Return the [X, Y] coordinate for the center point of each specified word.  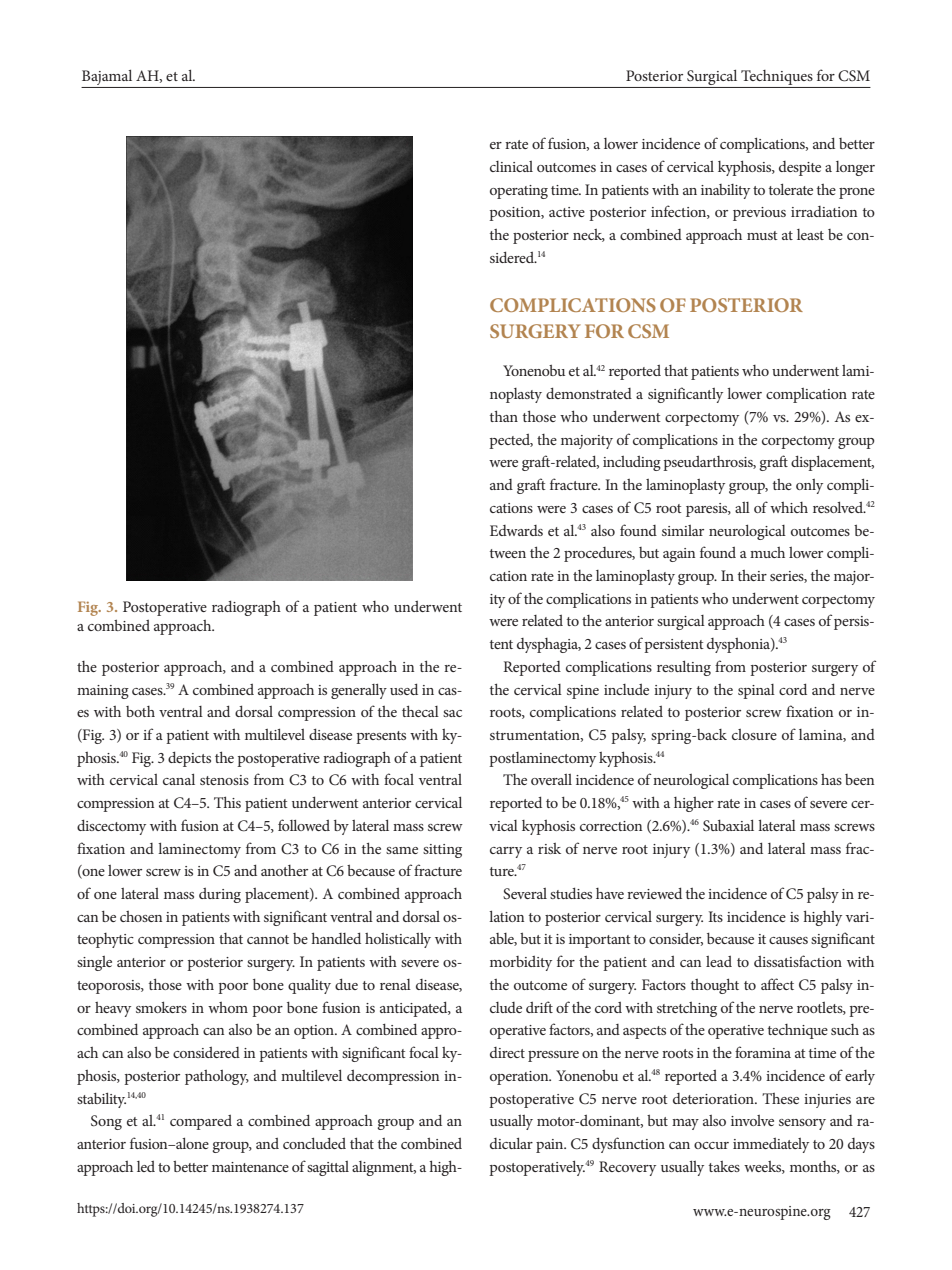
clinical [511, 166]
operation [520, 1078]
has [831, 779]
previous [759, 214]
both [140, 711]
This [227, 802]
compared [201, 1122]
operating [519, 192]
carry [506, 852]
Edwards [516, 530]
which [789, 507]
